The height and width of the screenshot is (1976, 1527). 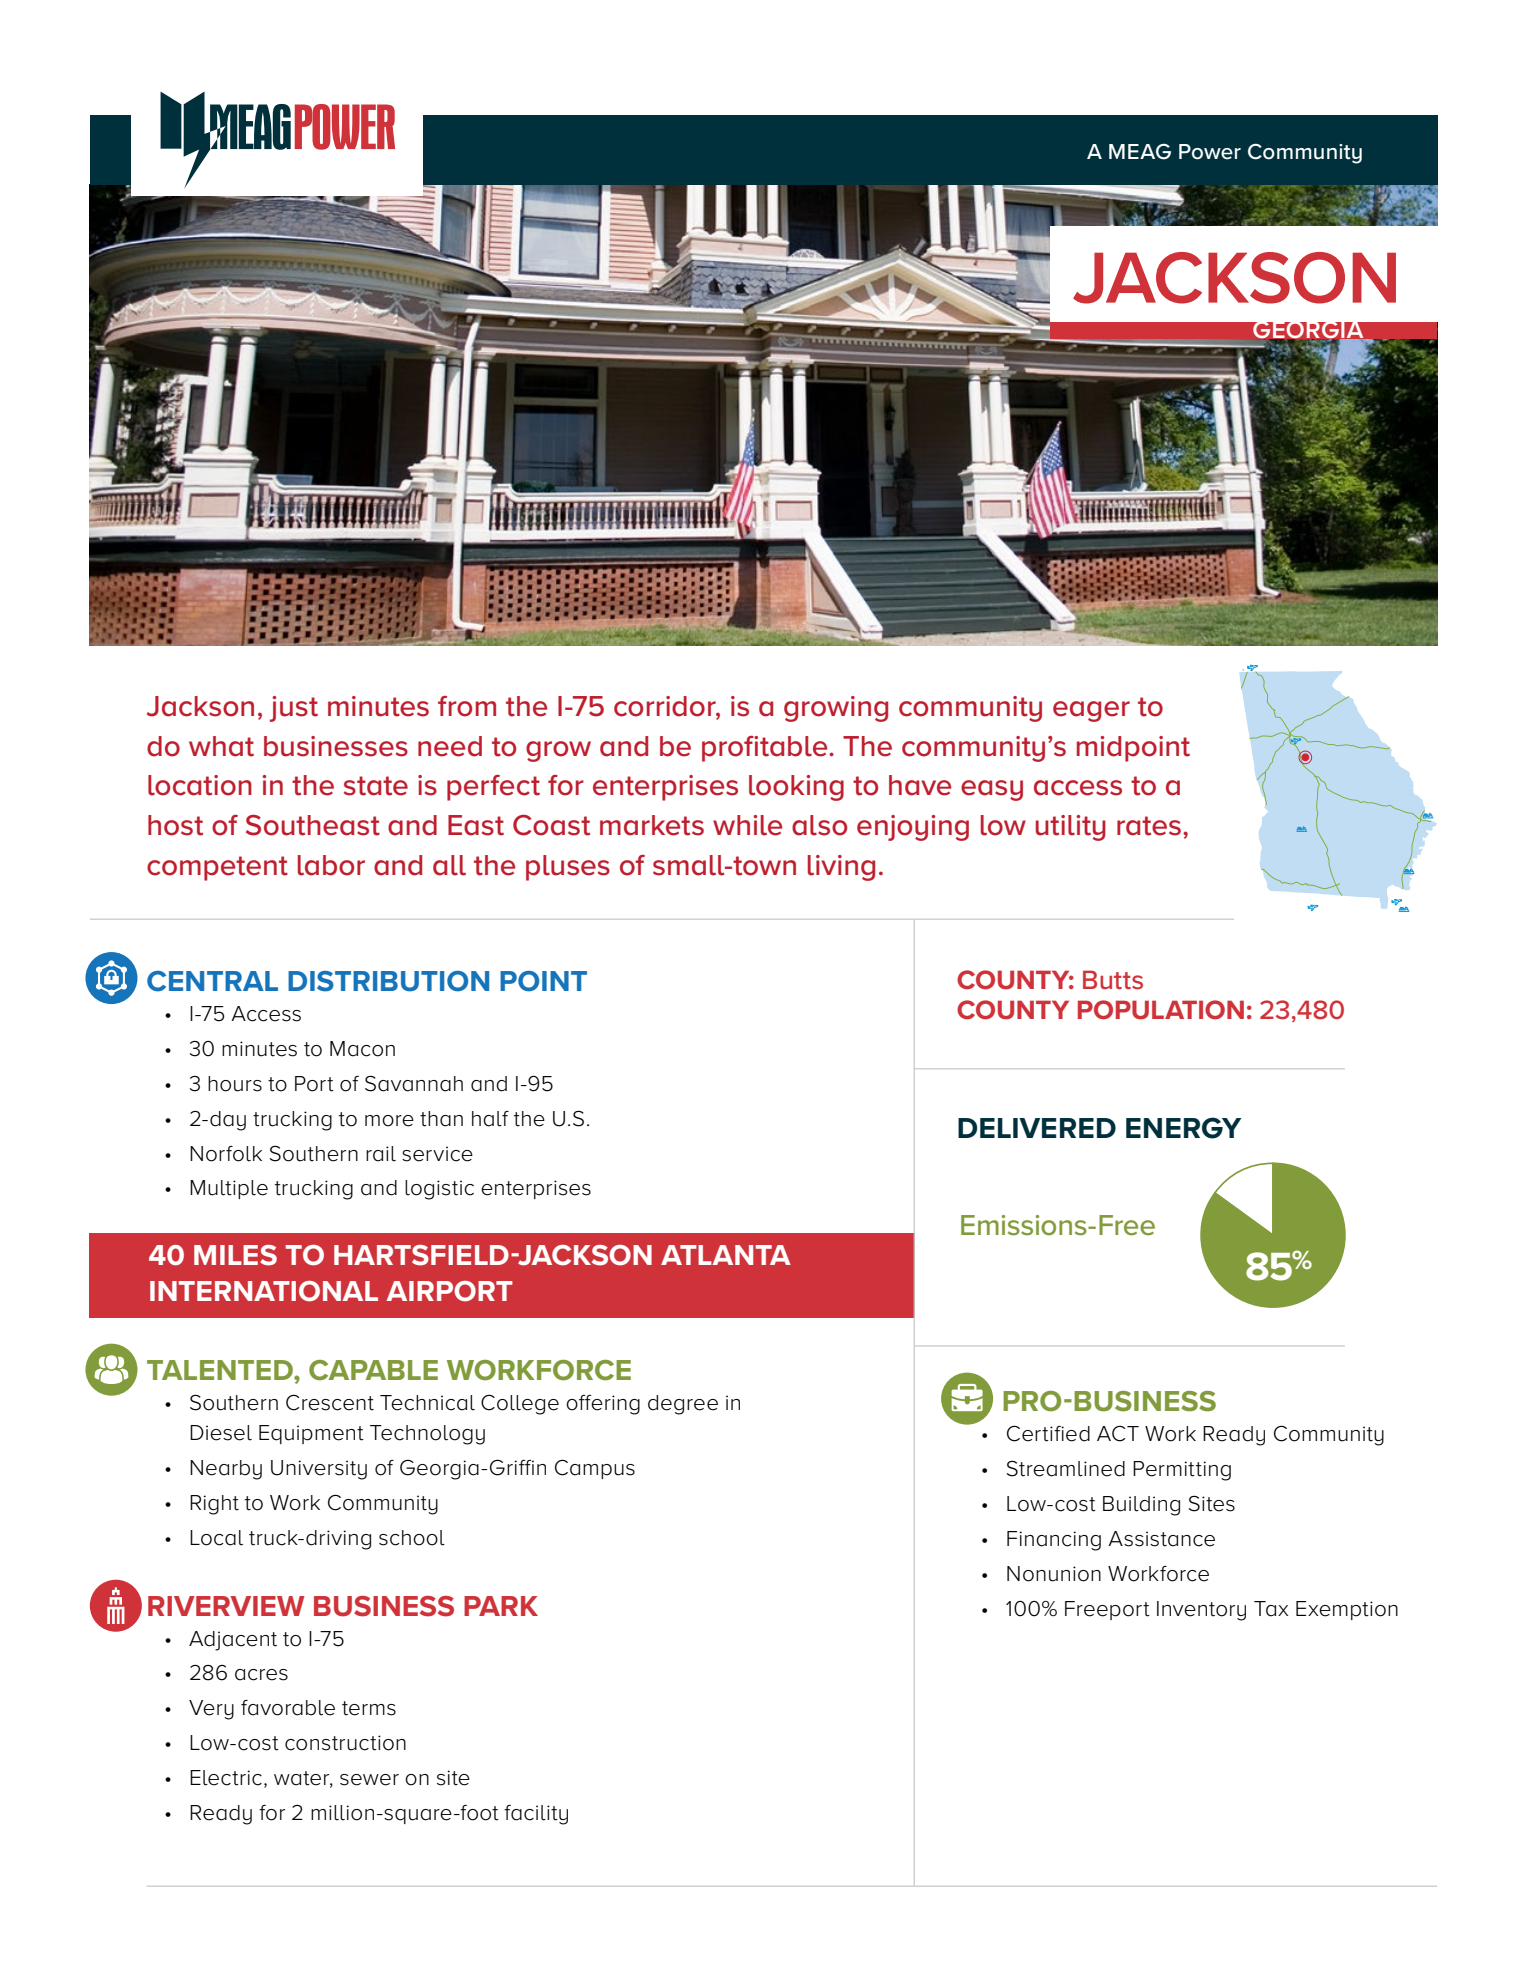 I want to click on from, so click(x=467, y=706).
